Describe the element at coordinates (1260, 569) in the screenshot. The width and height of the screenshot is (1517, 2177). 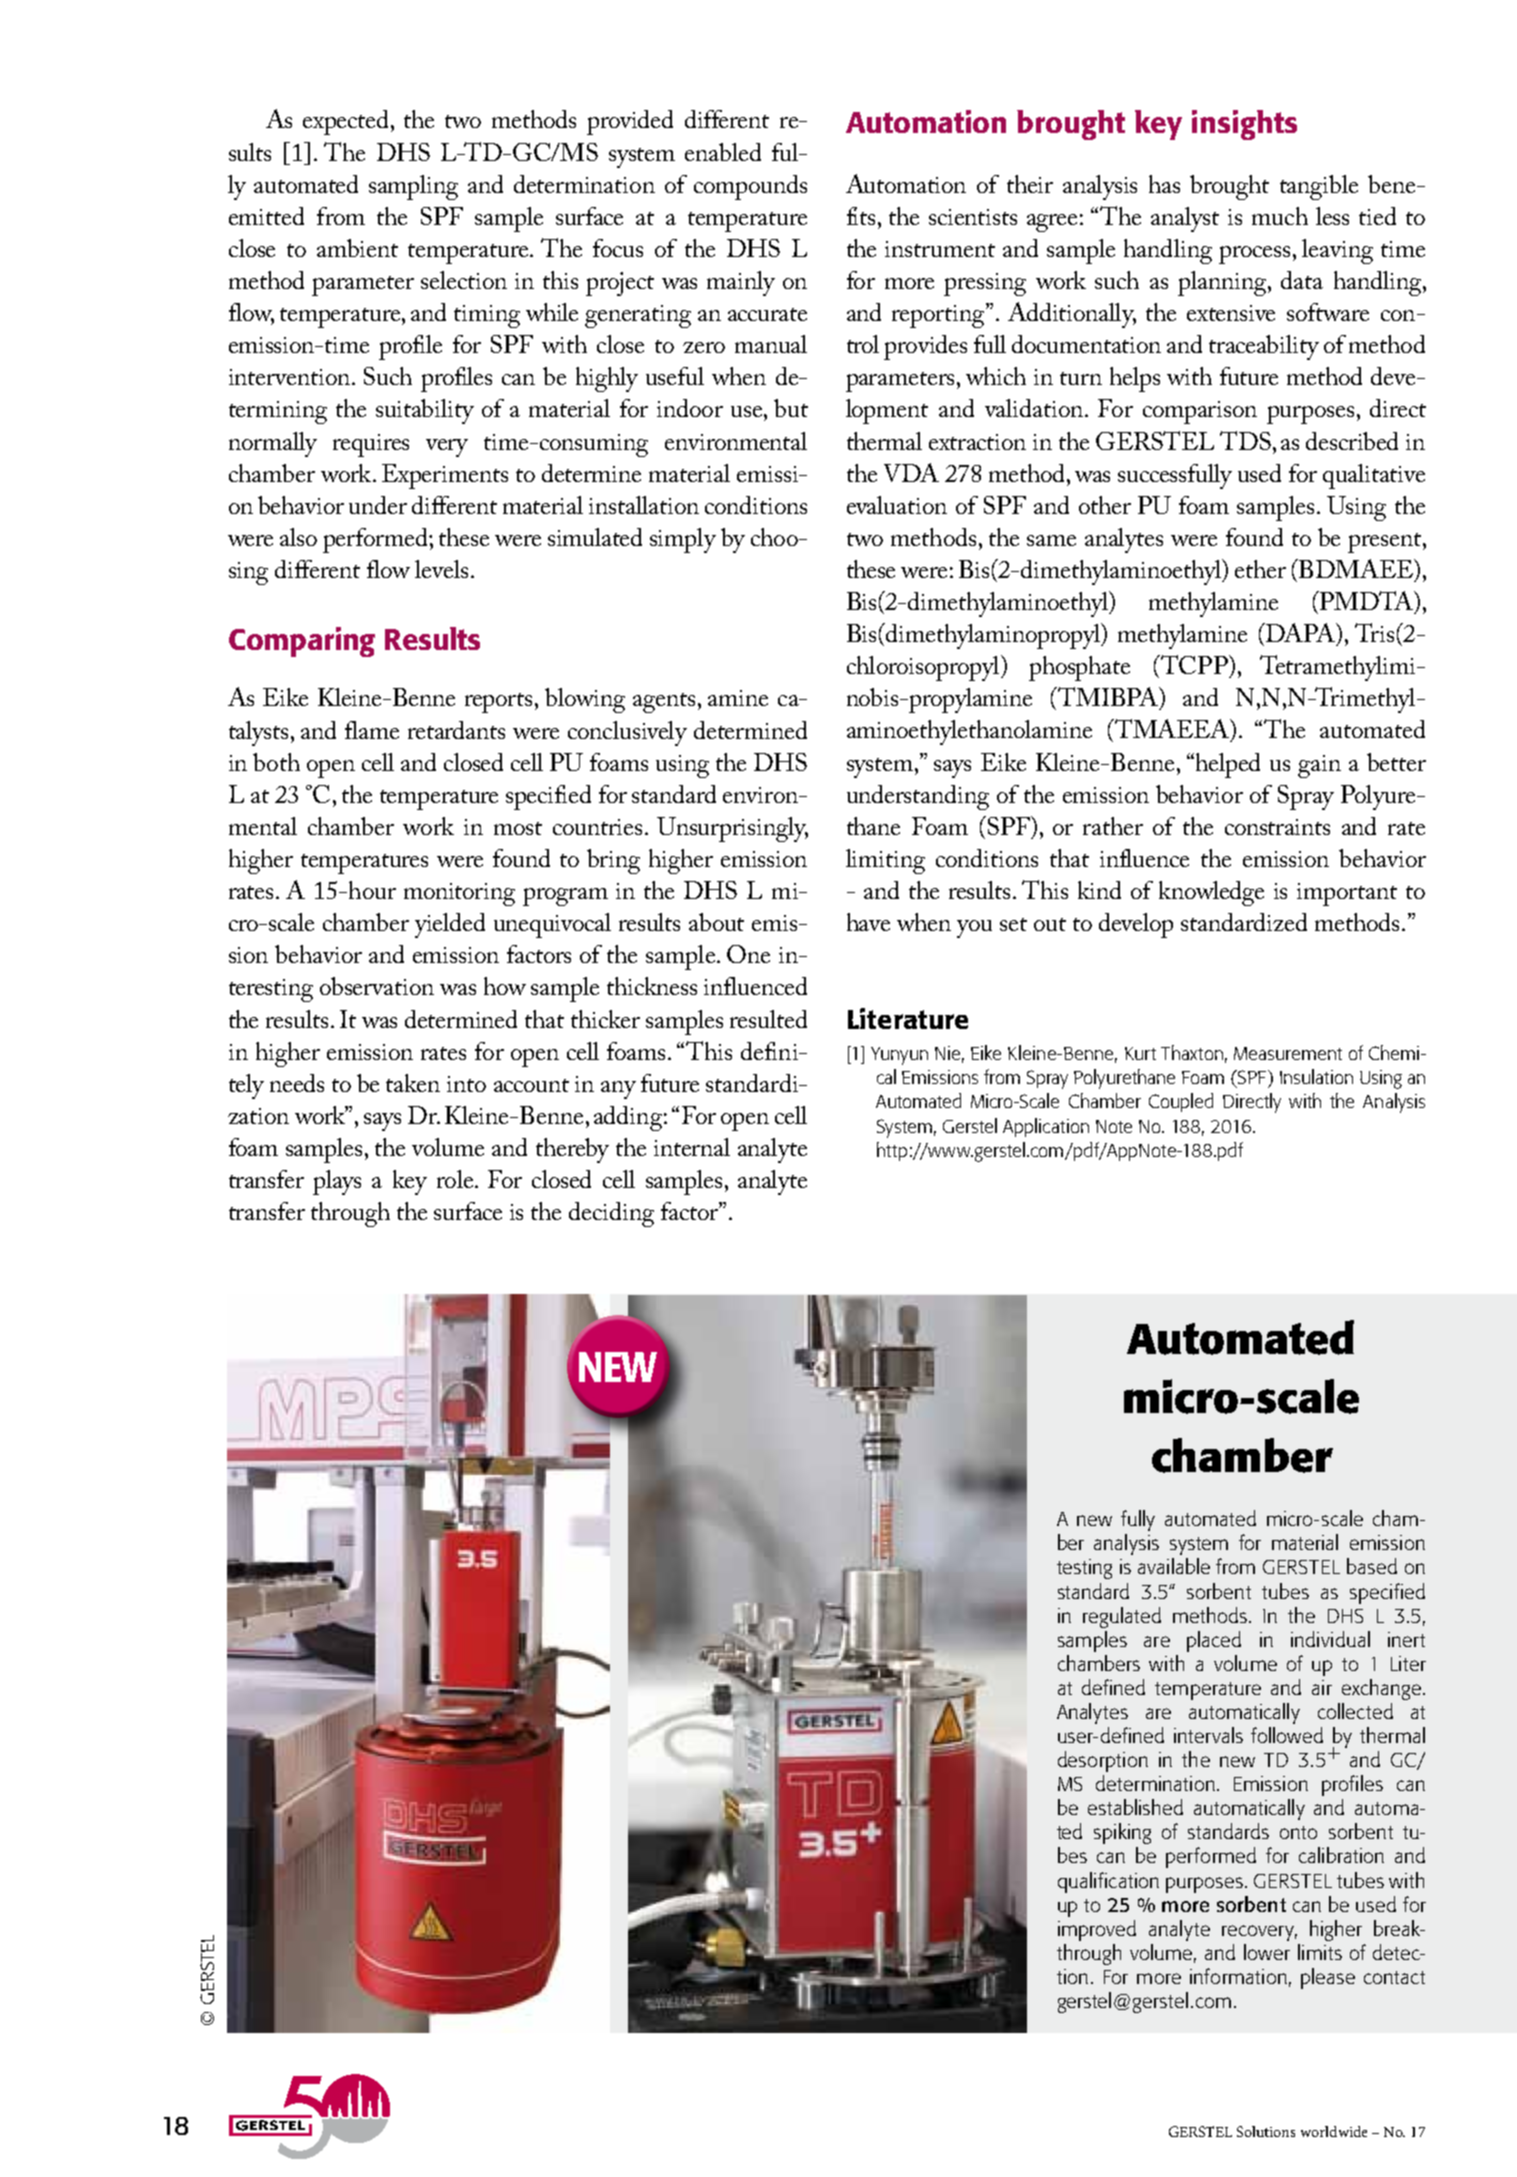
I see `ether` at that location.
